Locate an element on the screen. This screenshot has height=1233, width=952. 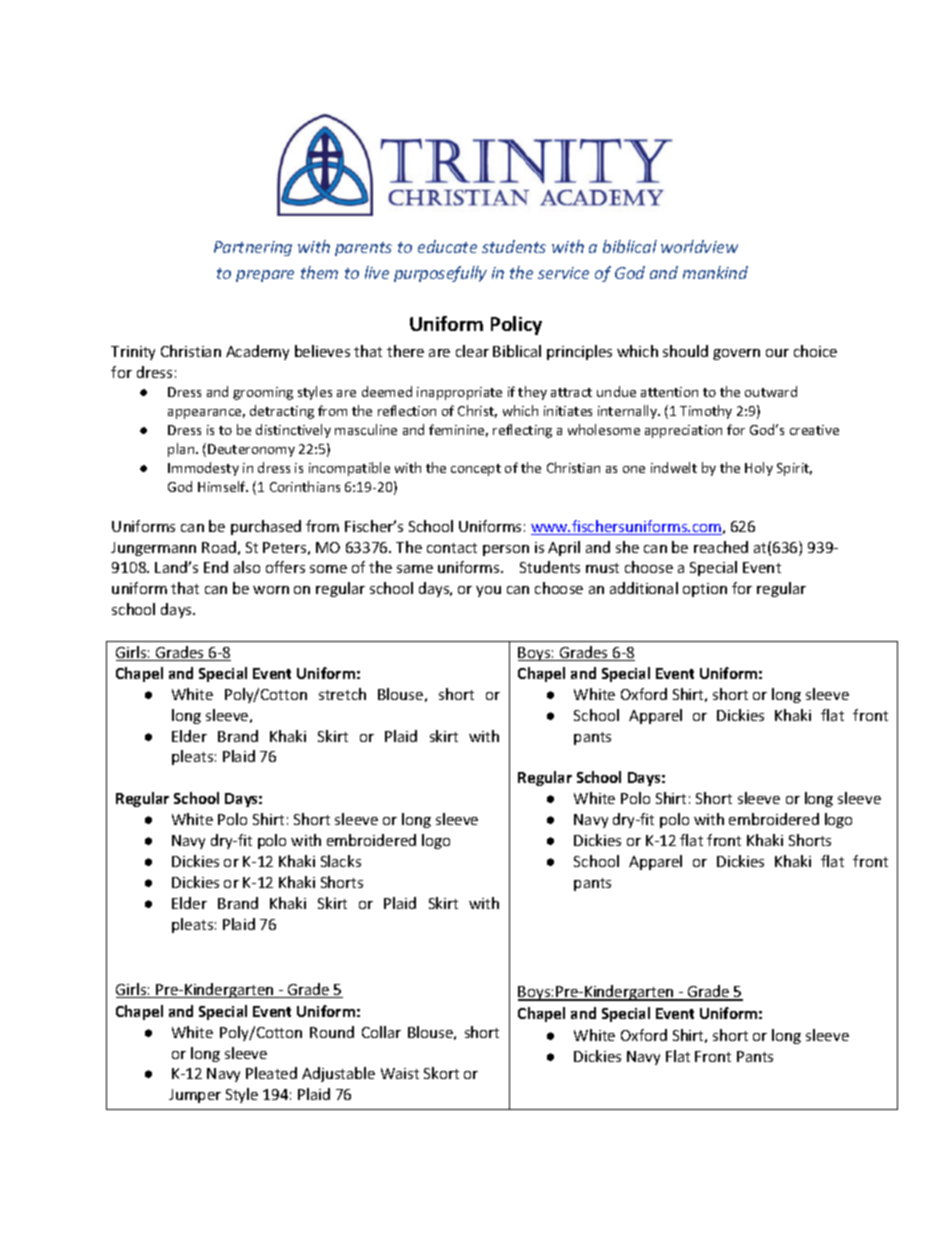
Collar is located at coordinates (381, 1032).
